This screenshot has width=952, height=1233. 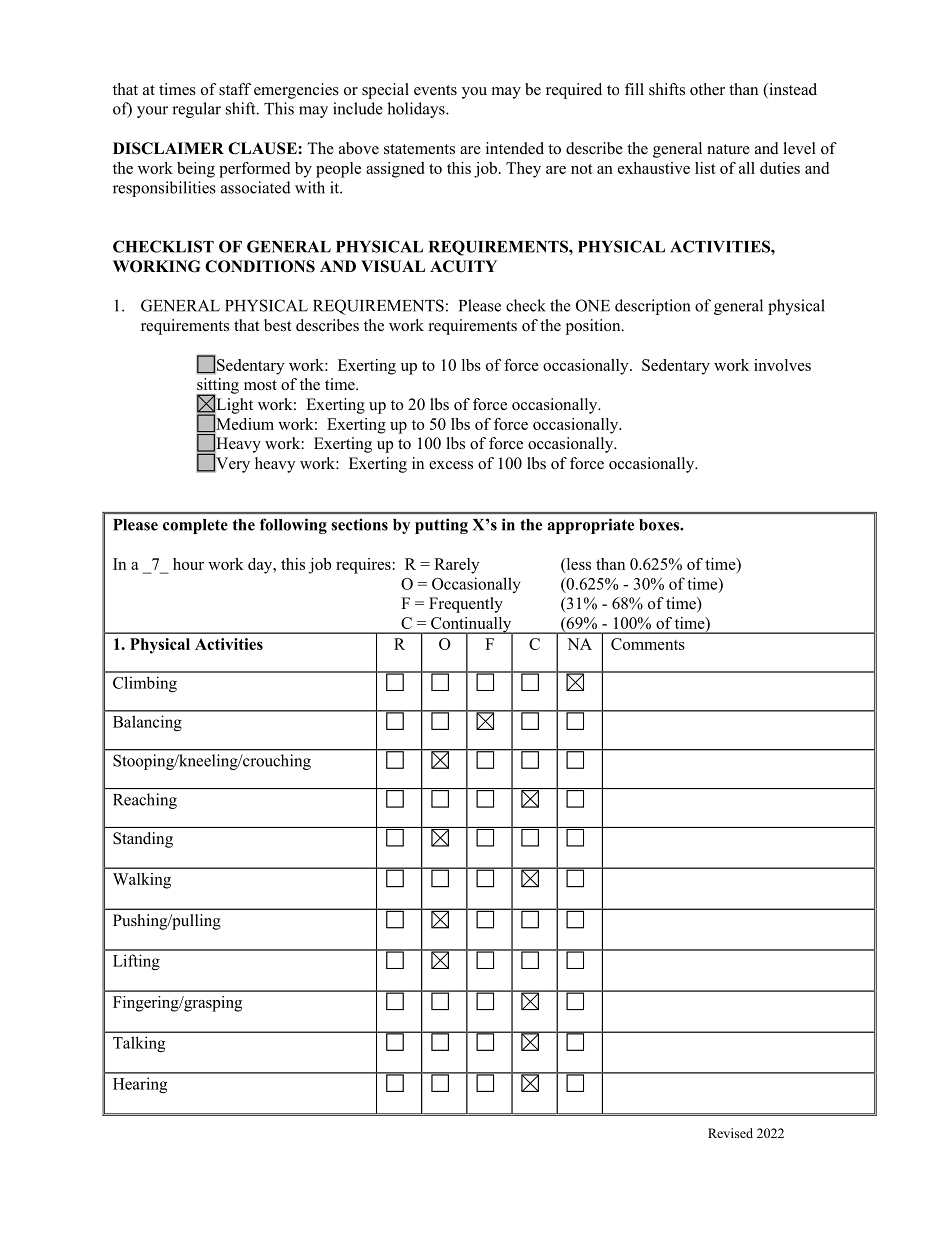 What do you see at coordinates (196, 110) in the screenshot?
I see `regular` at bounding box center [196, 110].
